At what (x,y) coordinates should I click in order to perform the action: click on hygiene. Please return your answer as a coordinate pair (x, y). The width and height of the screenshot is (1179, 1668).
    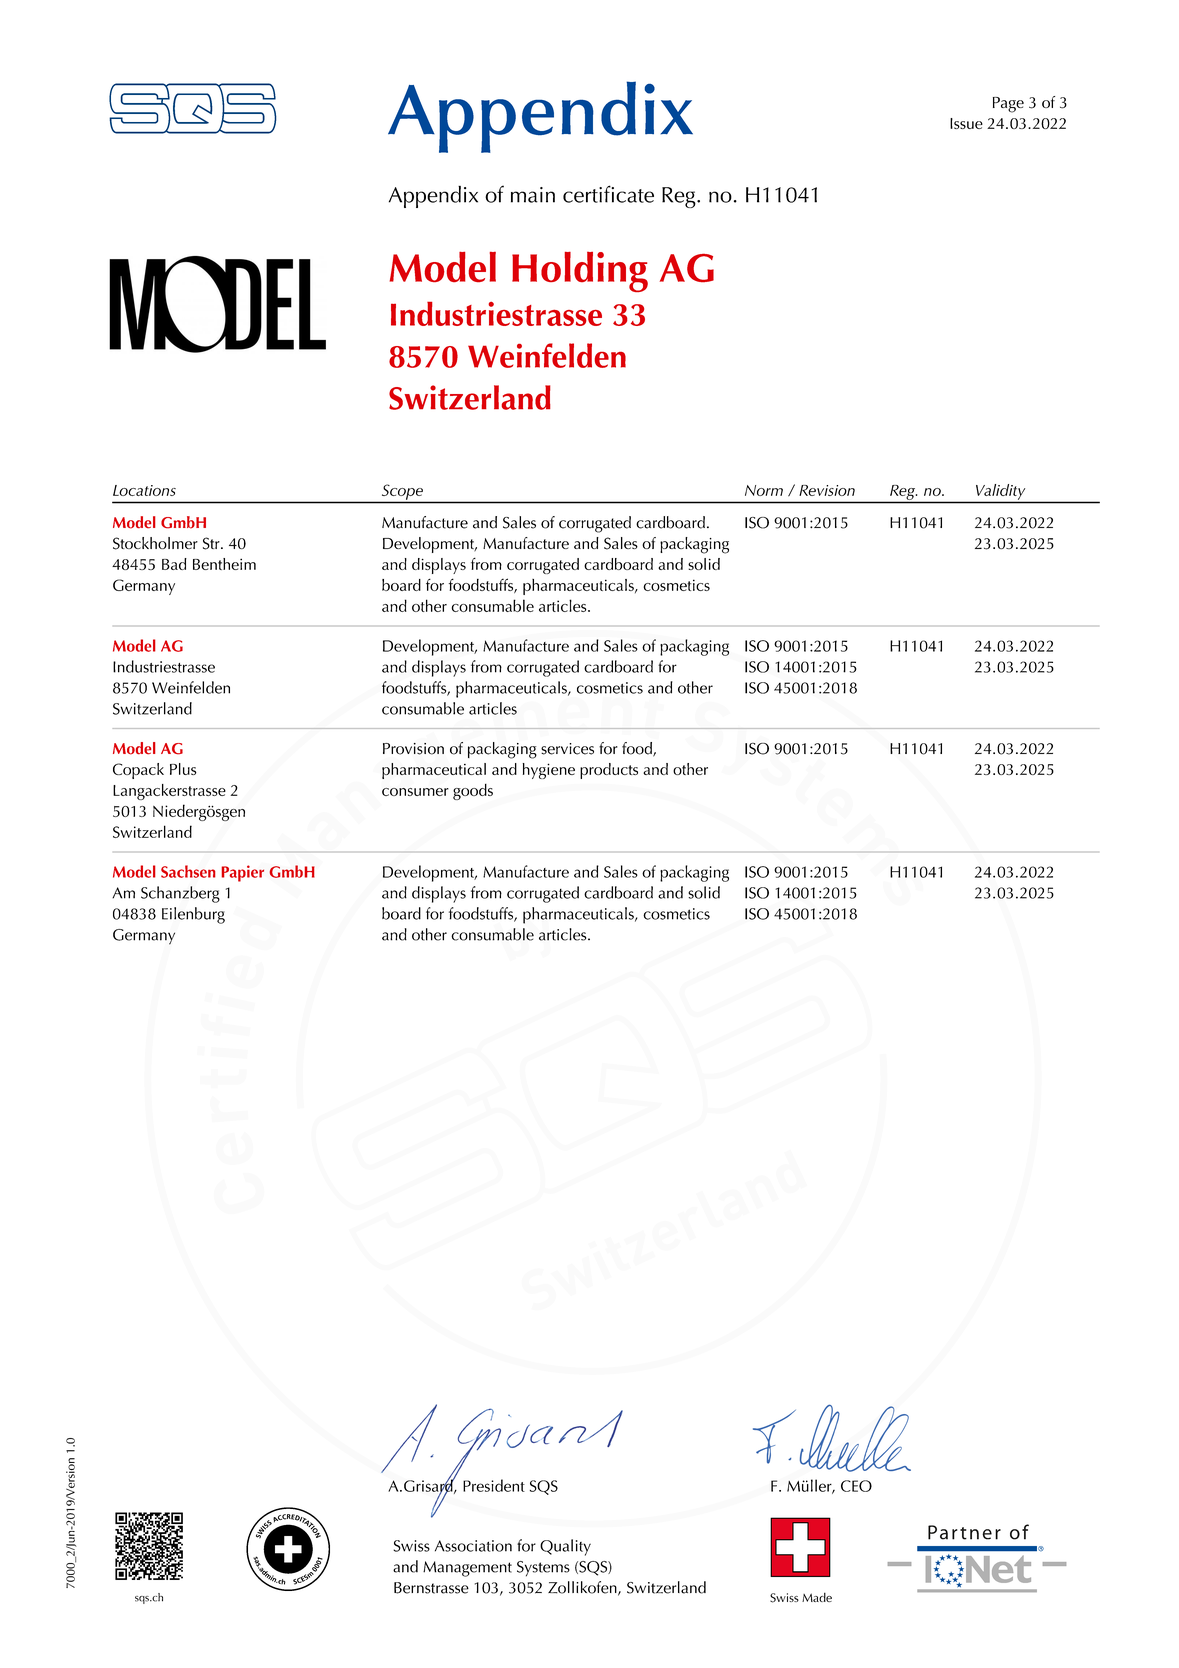
    Looking at the image, I should click on (549, 771).
